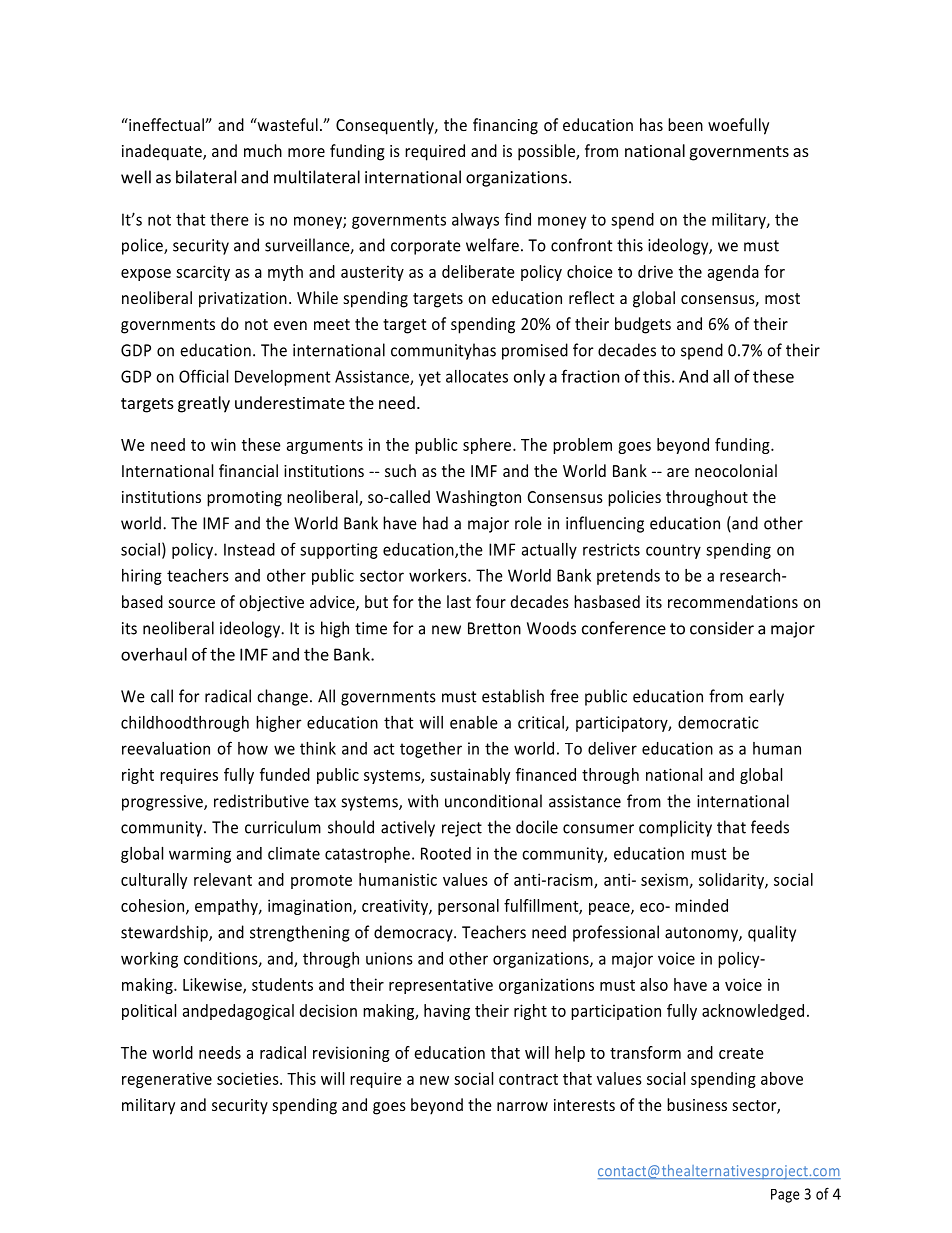 This screenshot has width=952, height=1233. What do you see at coordinates (522, 1106) in the screenshot?
I see `narrow` at bounding box center [522, 1106].
